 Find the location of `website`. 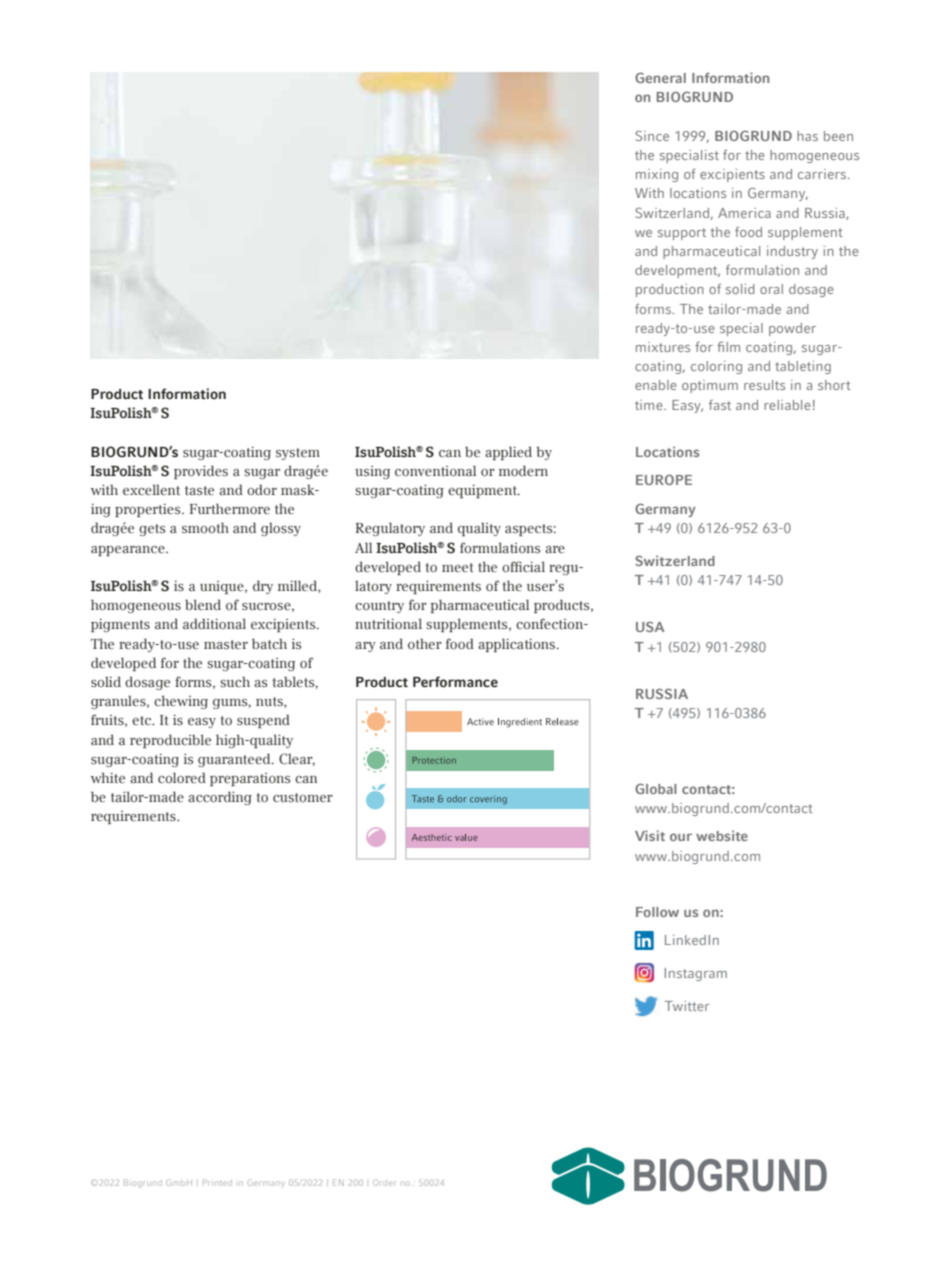

website is located at coordinates (722, 835).
